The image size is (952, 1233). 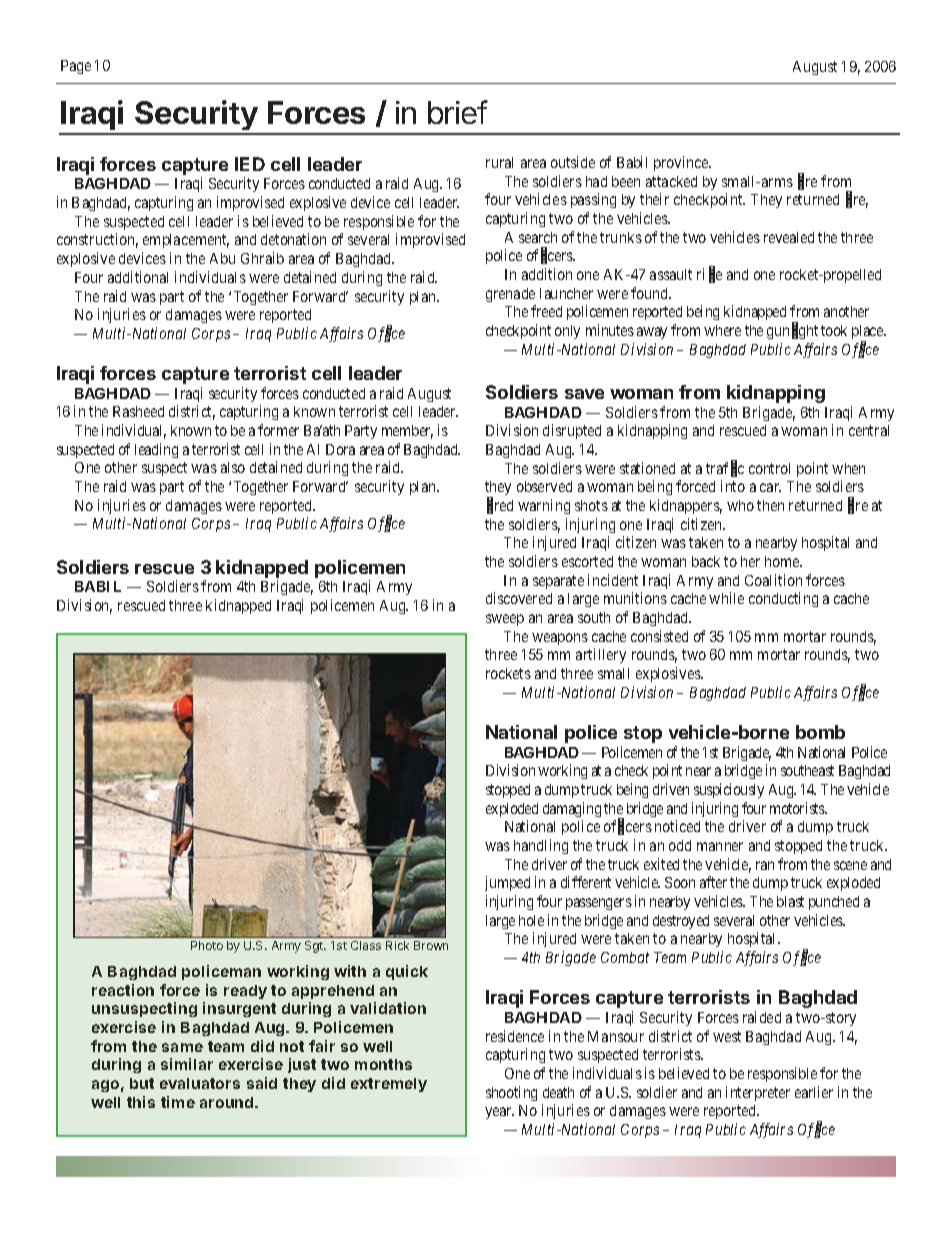 What do you see at coordinates (76, 67) in the screenshot?
I see `Page` at bounding box center [76, 67].
